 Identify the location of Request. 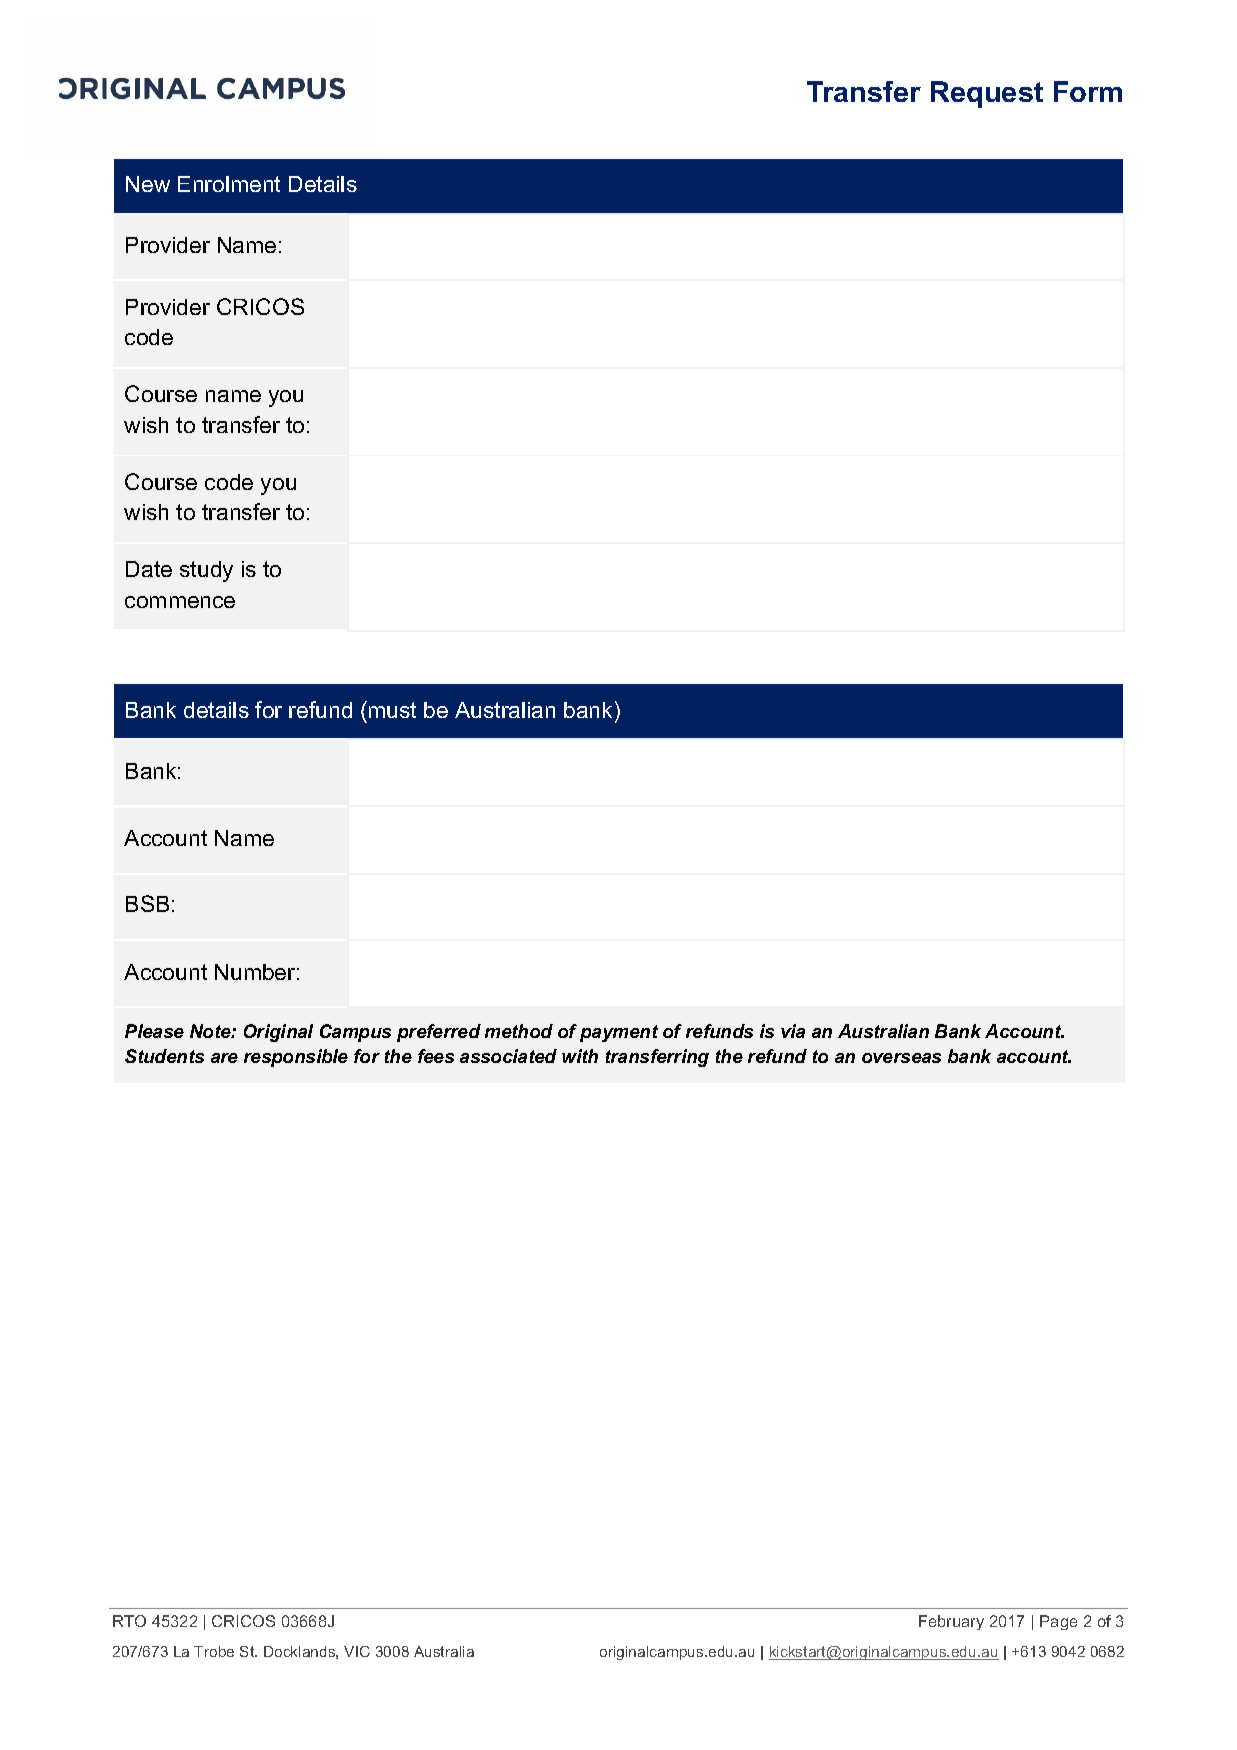
(987, 94).
